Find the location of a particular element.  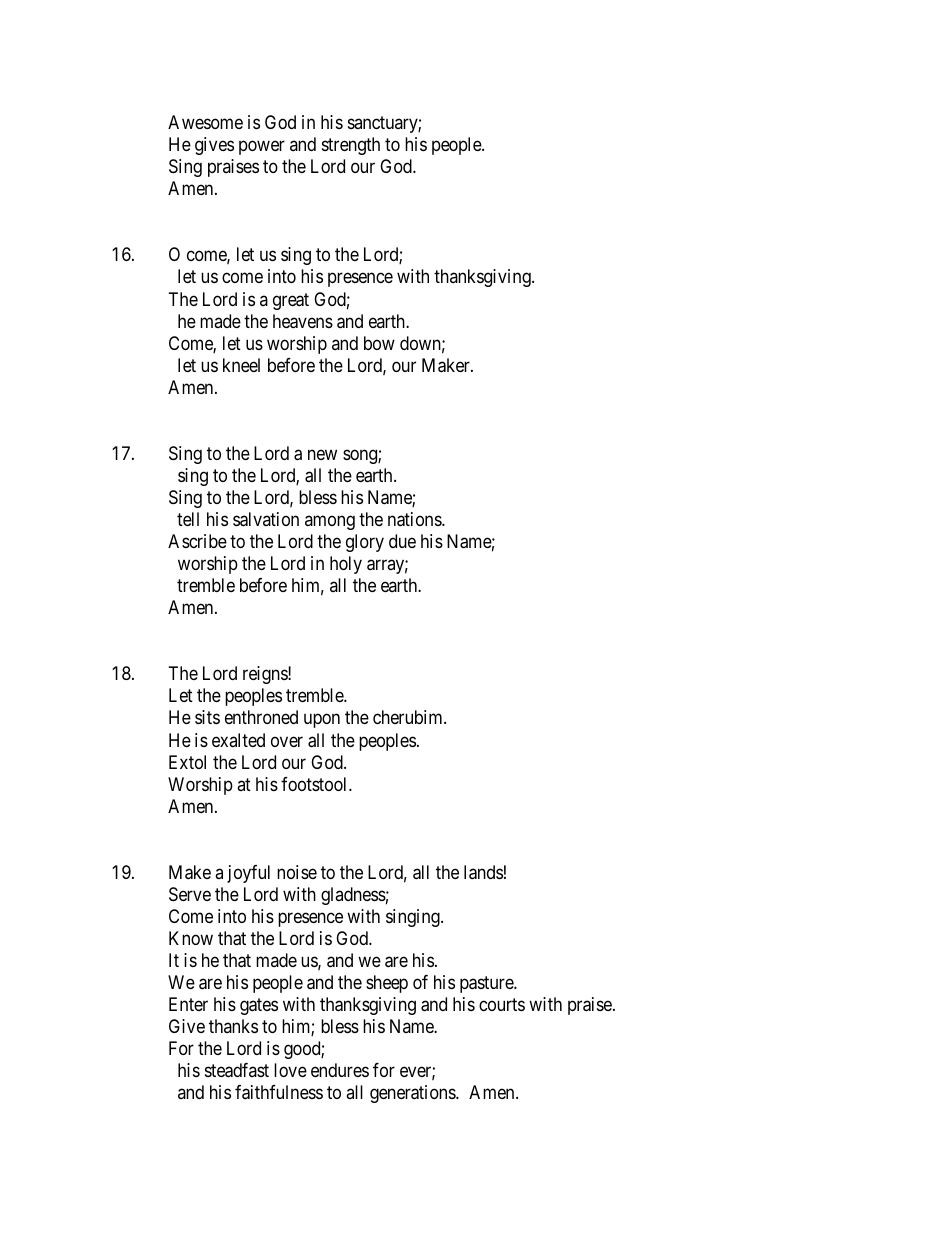

strength is located at coordinates (351, 146).
